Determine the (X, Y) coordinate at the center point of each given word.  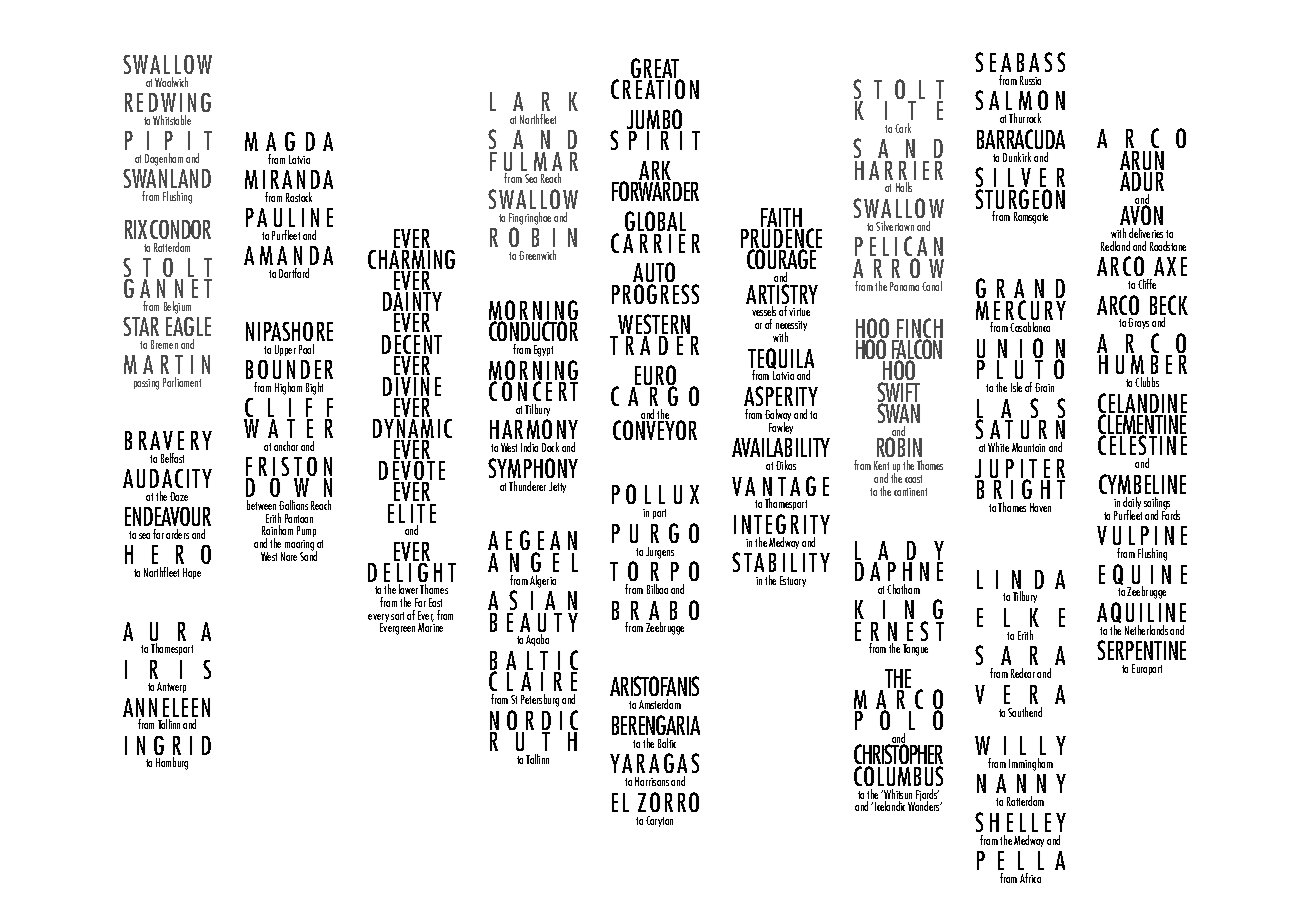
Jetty (557, 487)
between (261, 505)
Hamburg (172, 763)
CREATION (655, 88)
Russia (1030, 80)
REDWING (168, 102)
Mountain (1028, 447)
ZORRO (668, 802)
